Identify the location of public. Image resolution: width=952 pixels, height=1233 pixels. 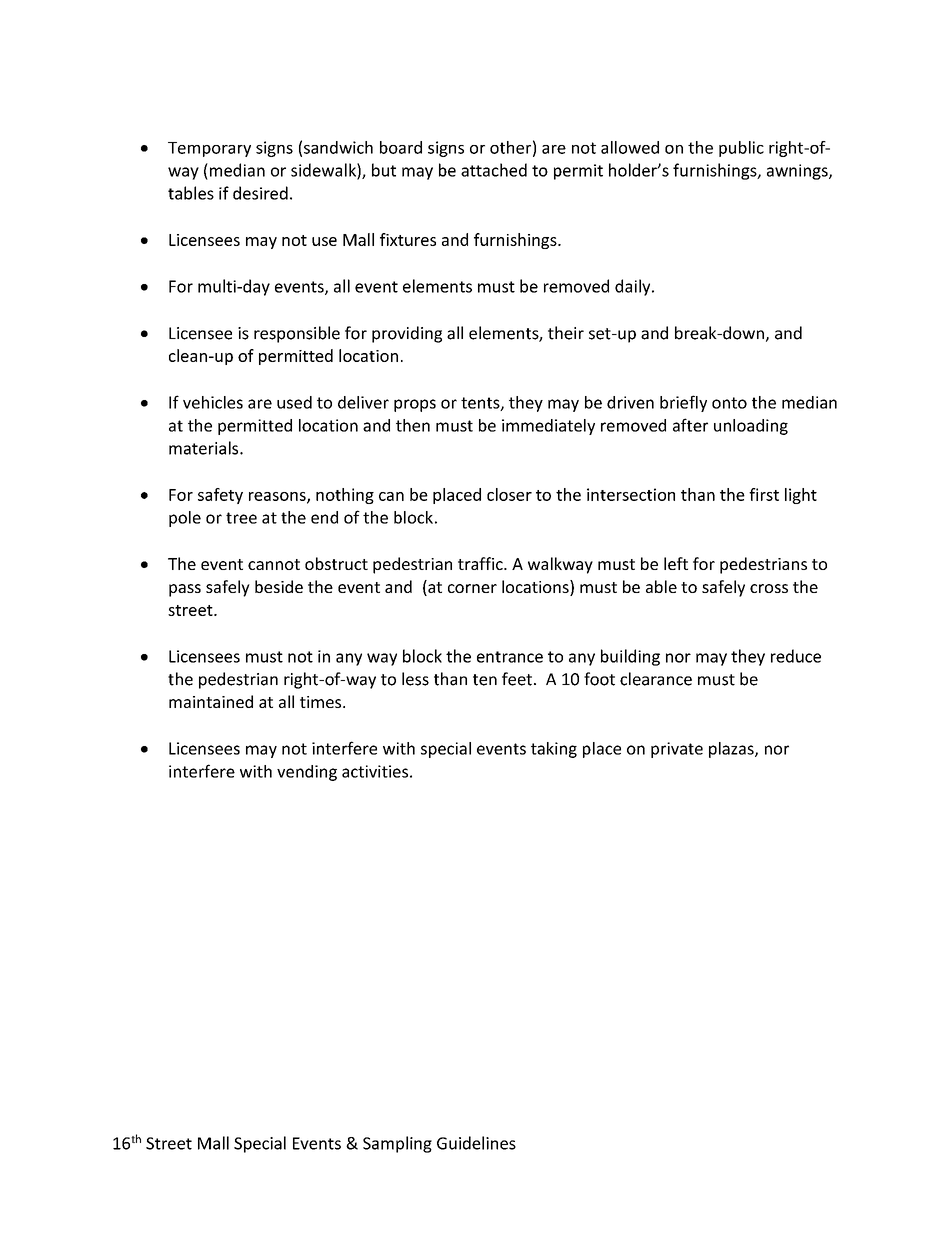
(741, 149).
